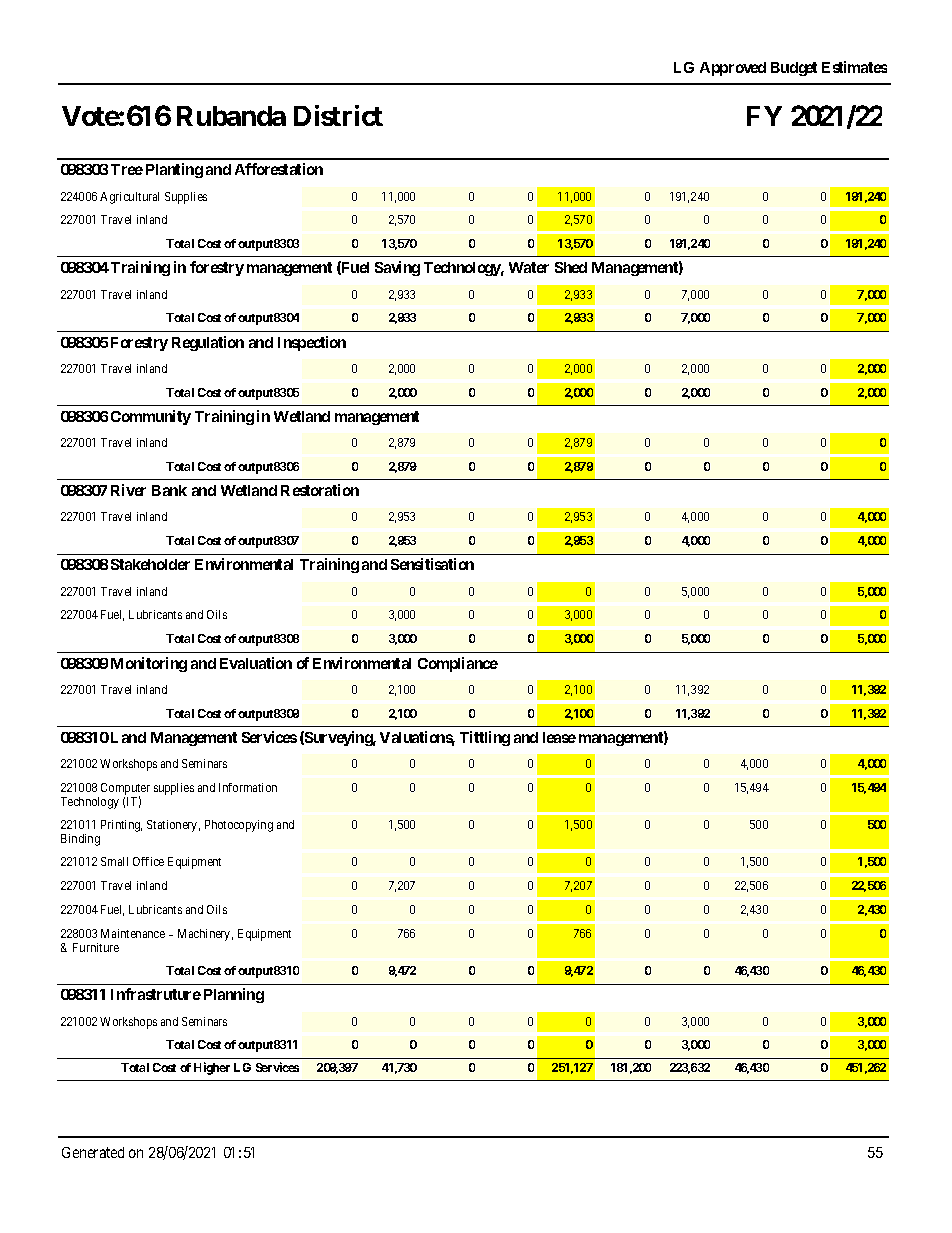 Image resolution: width=952 pixels, height=1233 pixels. What do you see at coordinates (239, 826) in the document?
I see `Photocopying` at bounding box center [239, 826].
